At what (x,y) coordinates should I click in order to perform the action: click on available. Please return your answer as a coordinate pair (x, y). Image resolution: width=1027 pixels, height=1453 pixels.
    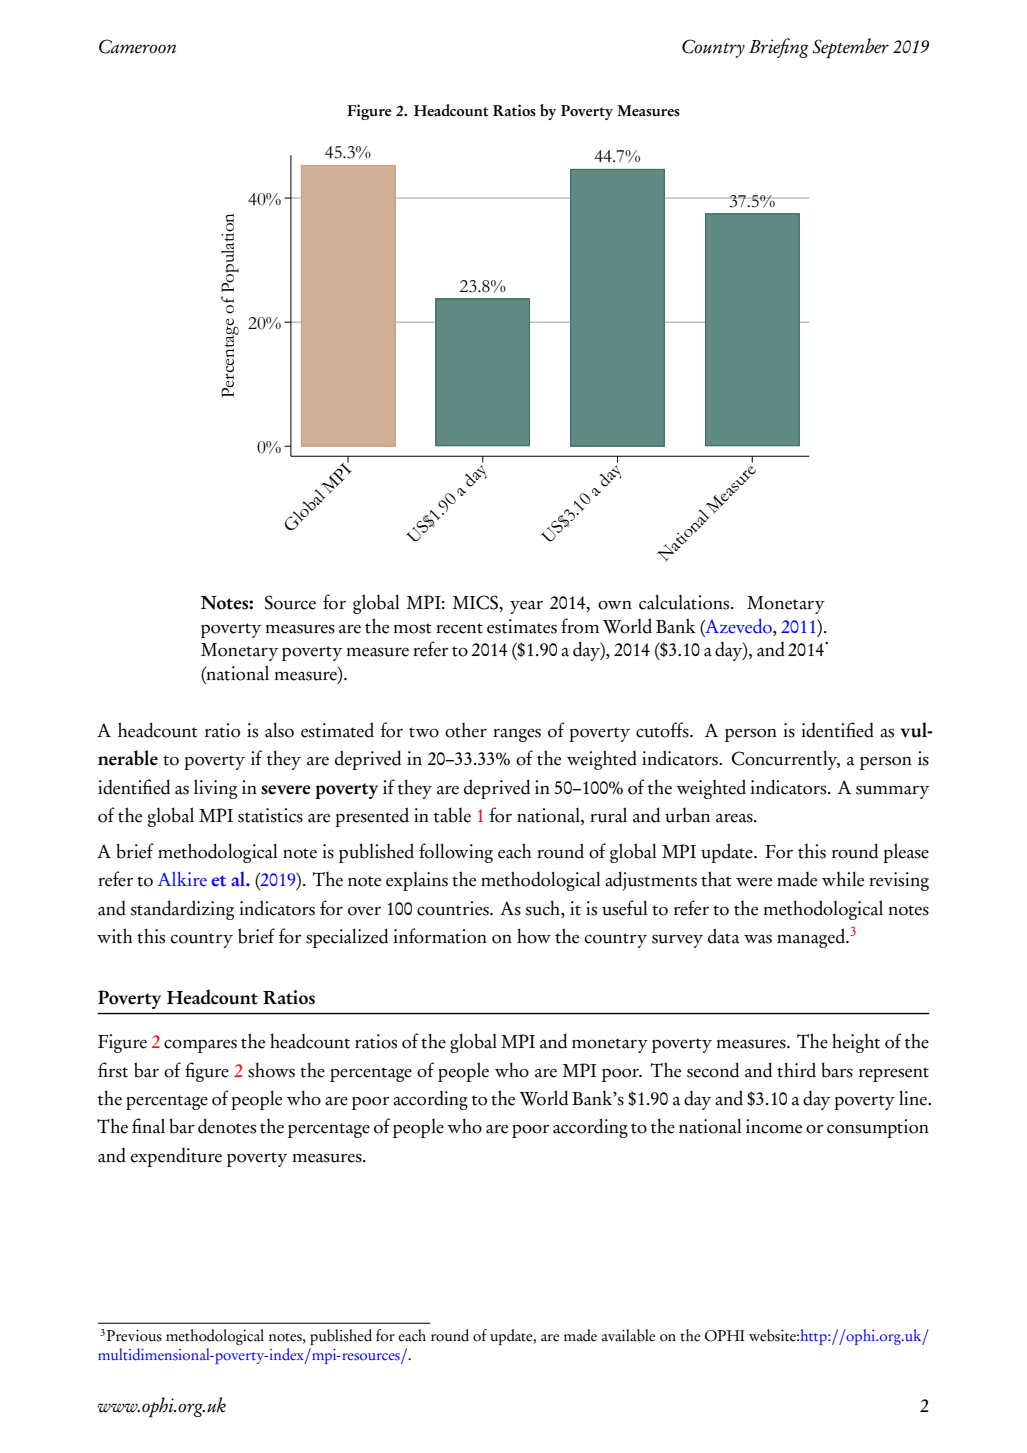
    Looking at the image, I should click on (628, 1335).
